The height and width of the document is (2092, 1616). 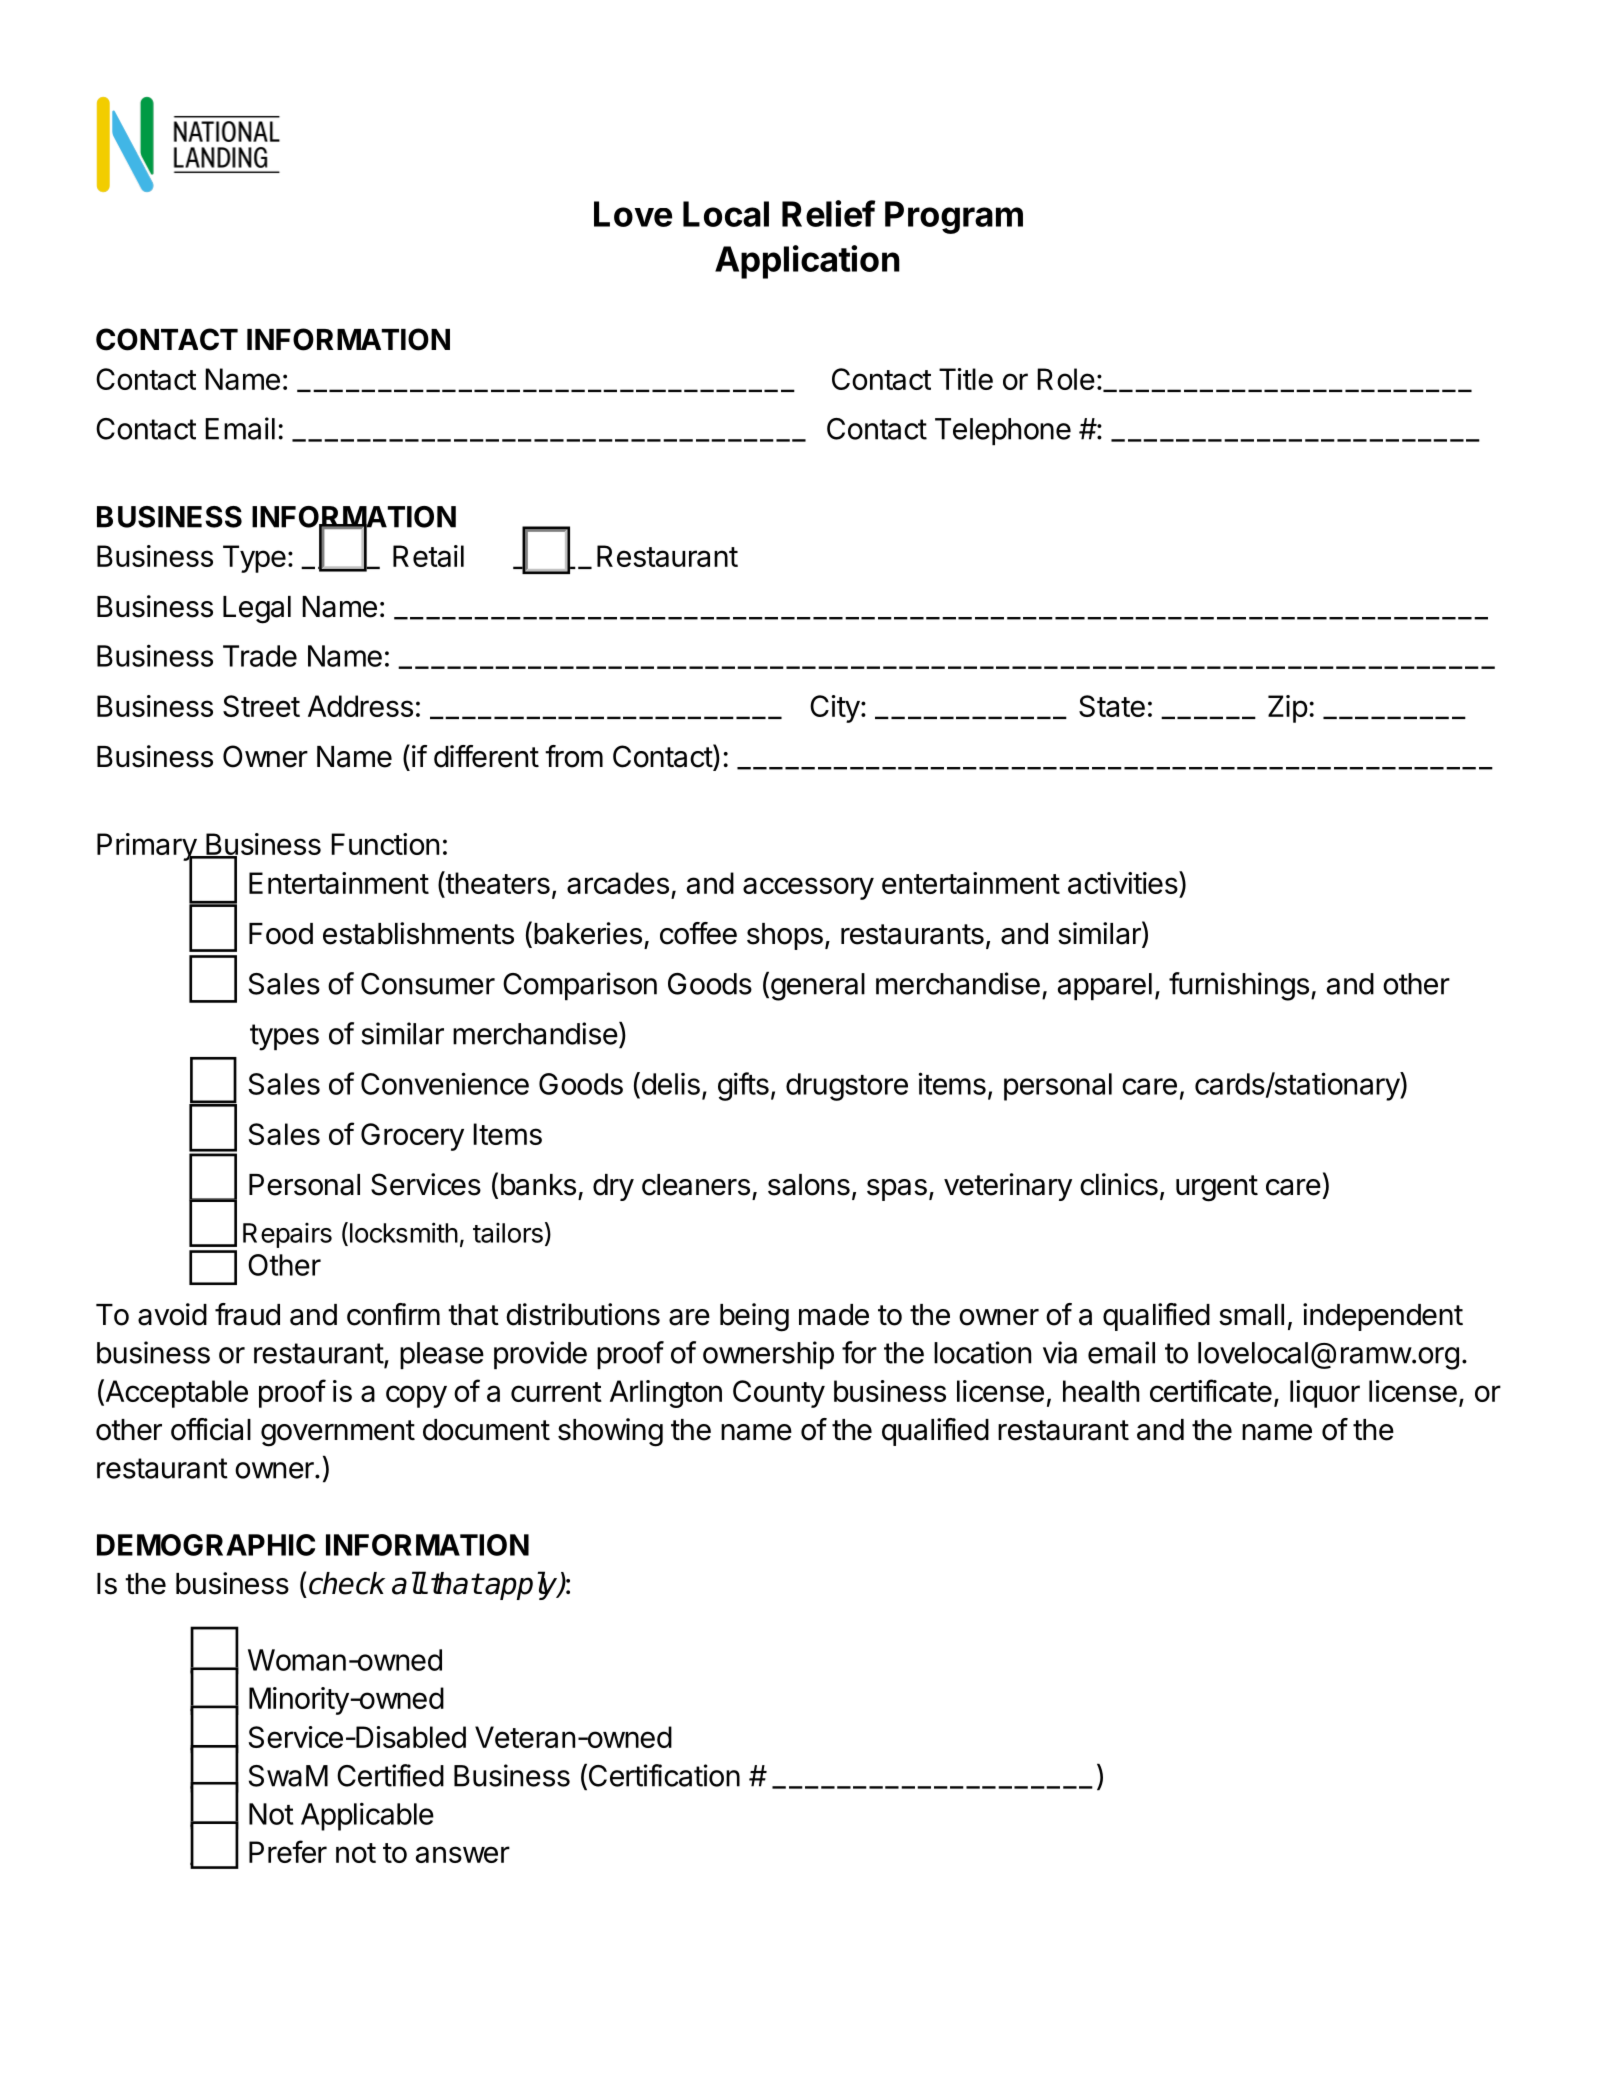 I want to click on certificate, so click(x=1211, y=1390).
